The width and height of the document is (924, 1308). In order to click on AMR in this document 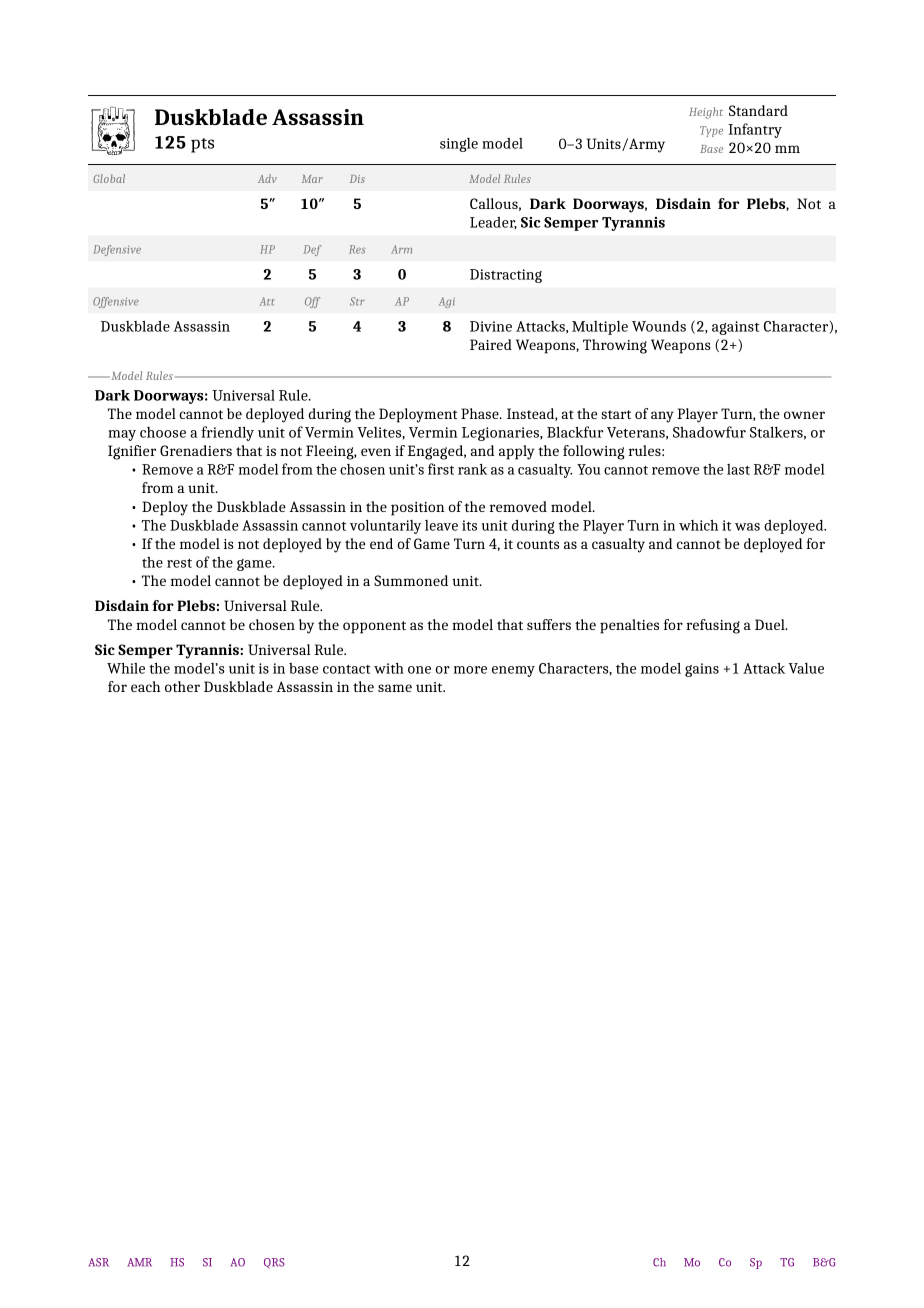, I will do `click(140, 1262)`.
